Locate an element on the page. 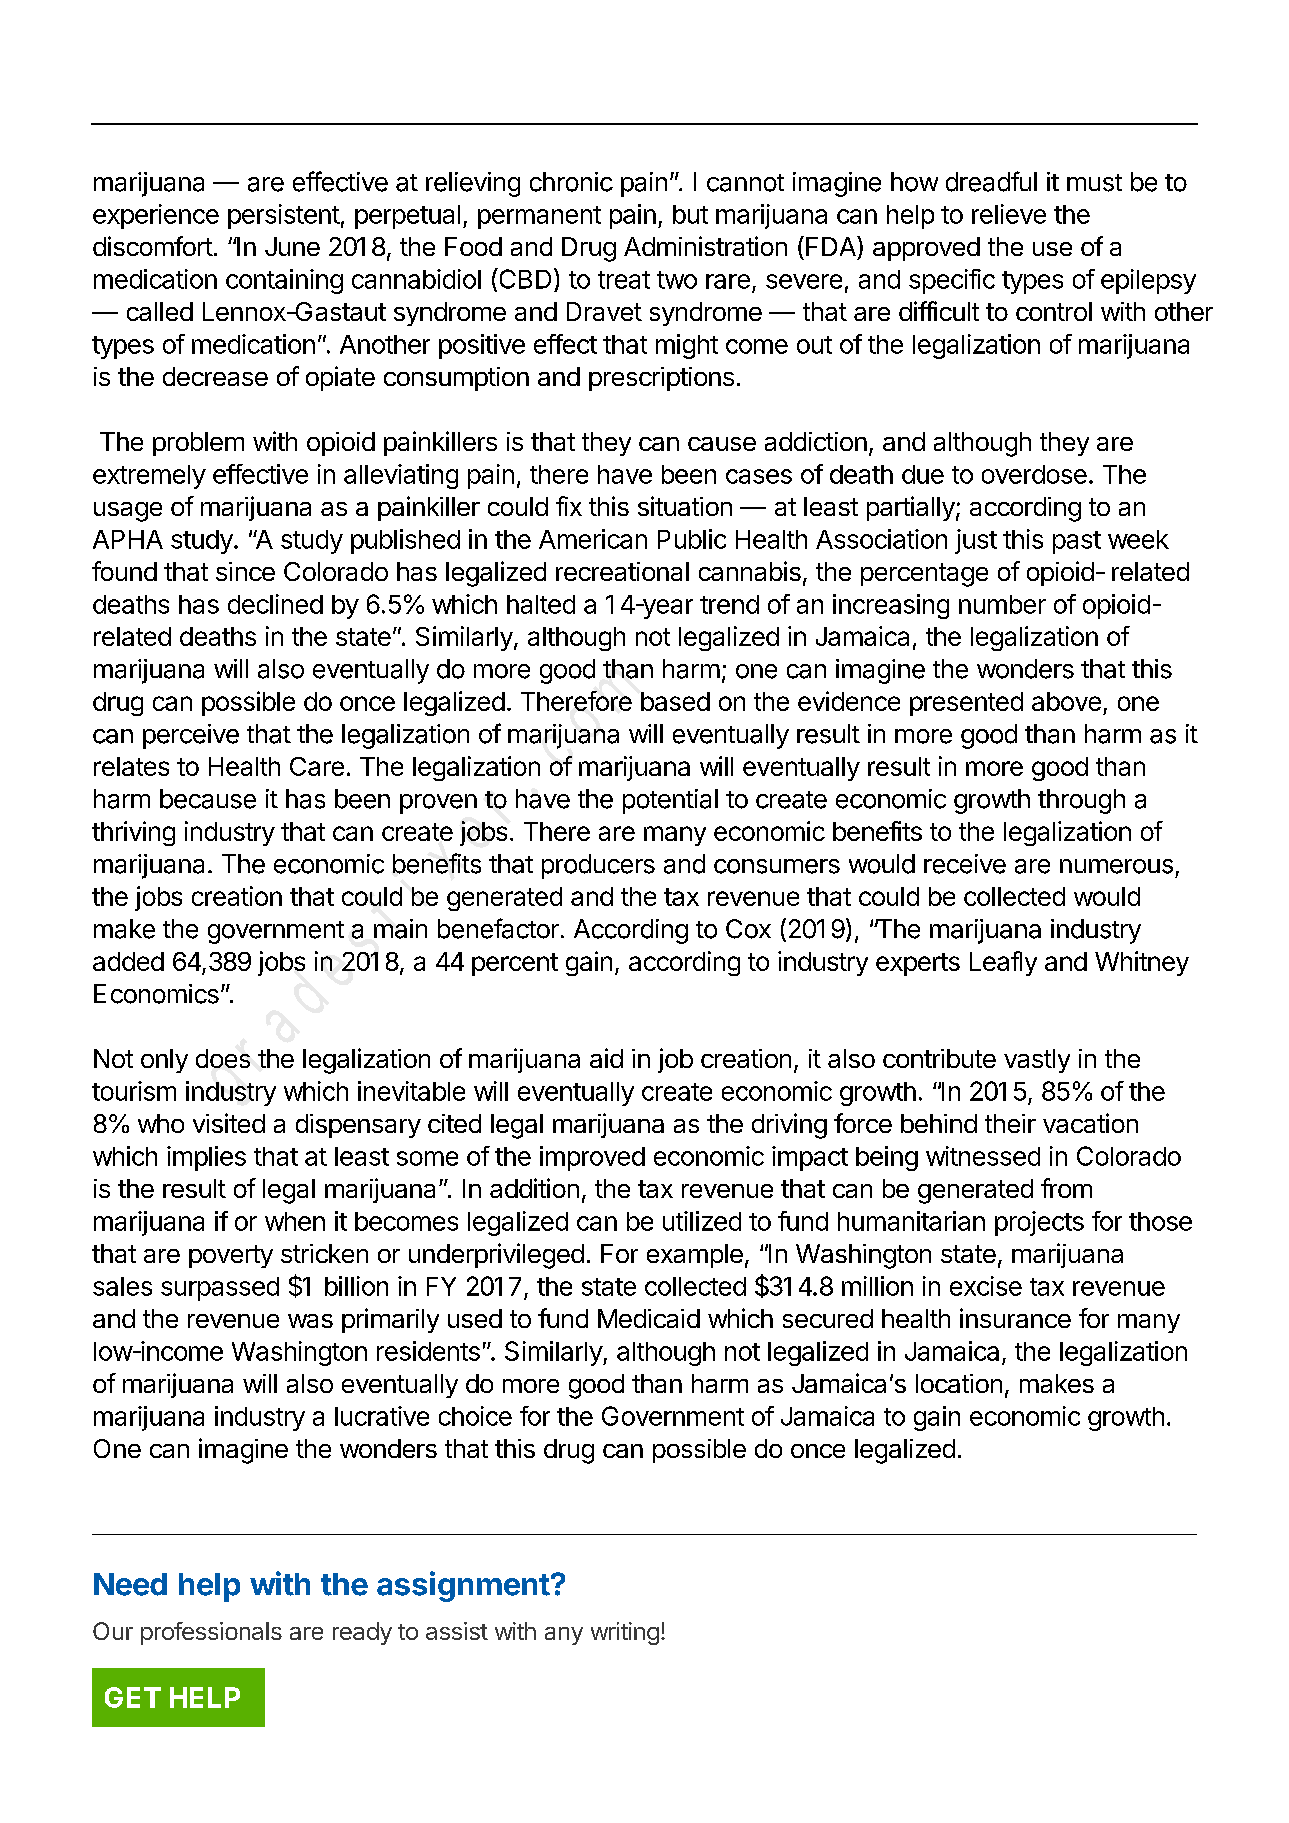 This image has width=1289, height=1823. Administration is located at coordinates (705, 246).
